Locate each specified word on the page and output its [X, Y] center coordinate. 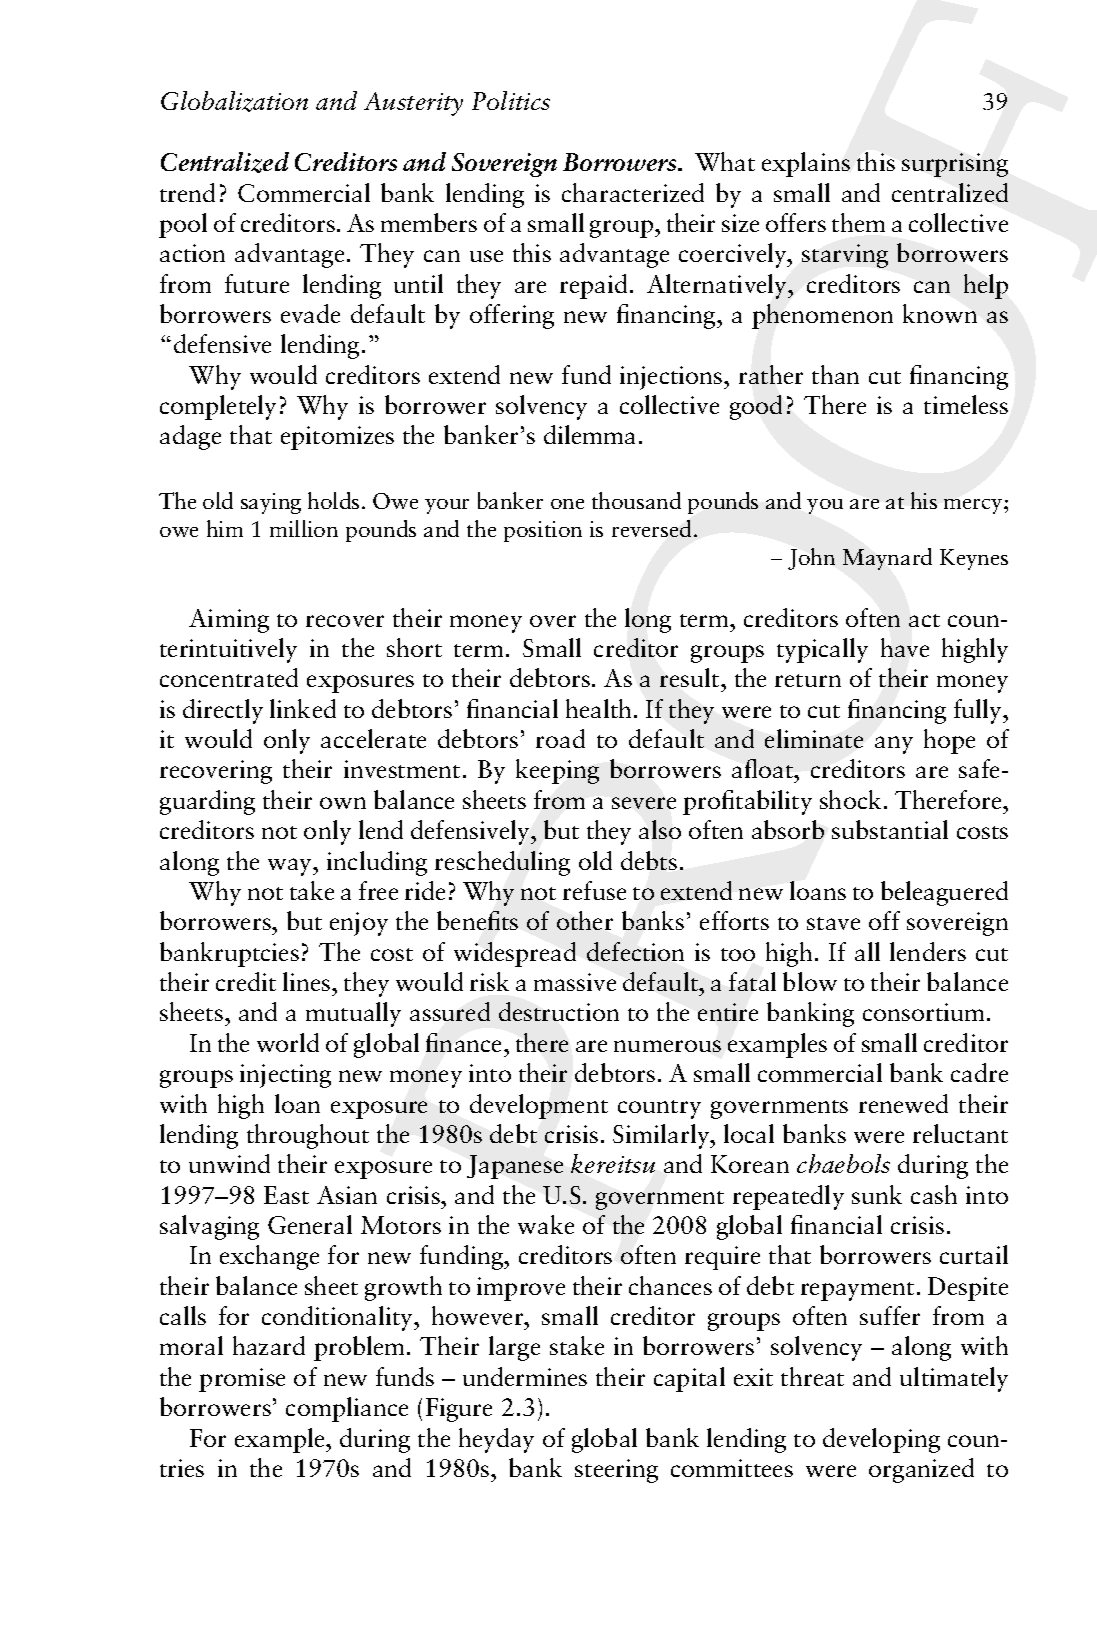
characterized [633, 192]
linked [303, 708]
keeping [557, 771]
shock [850, 799]
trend [187, 192]
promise [242, 1380]
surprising [955, 165]
